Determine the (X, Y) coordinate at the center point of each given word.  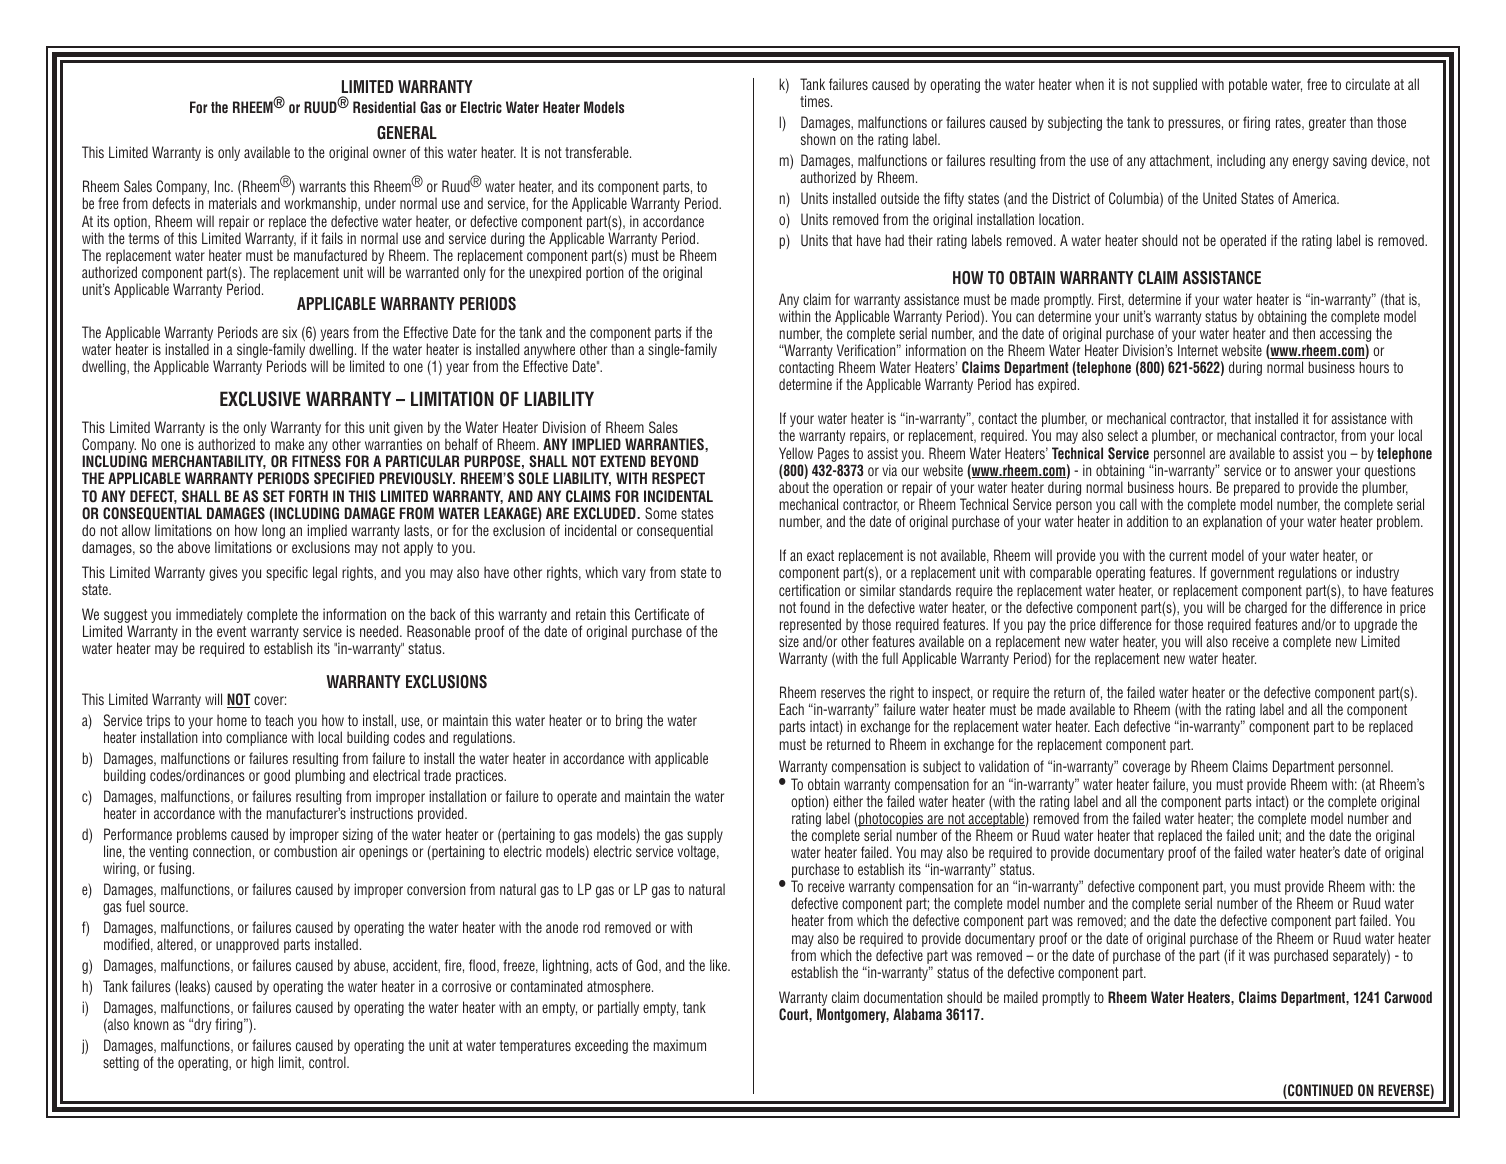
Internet (1198, 350)
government (1242, 574)
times (816, 101)
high (262, 1063)
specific (287, 573)
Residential (384, 107)
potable (1248, 85)
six (289, 332)
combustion (305, 851)
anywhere (550, 352)
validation (1004, 766)
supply (705, 837)
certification (809, 590)
